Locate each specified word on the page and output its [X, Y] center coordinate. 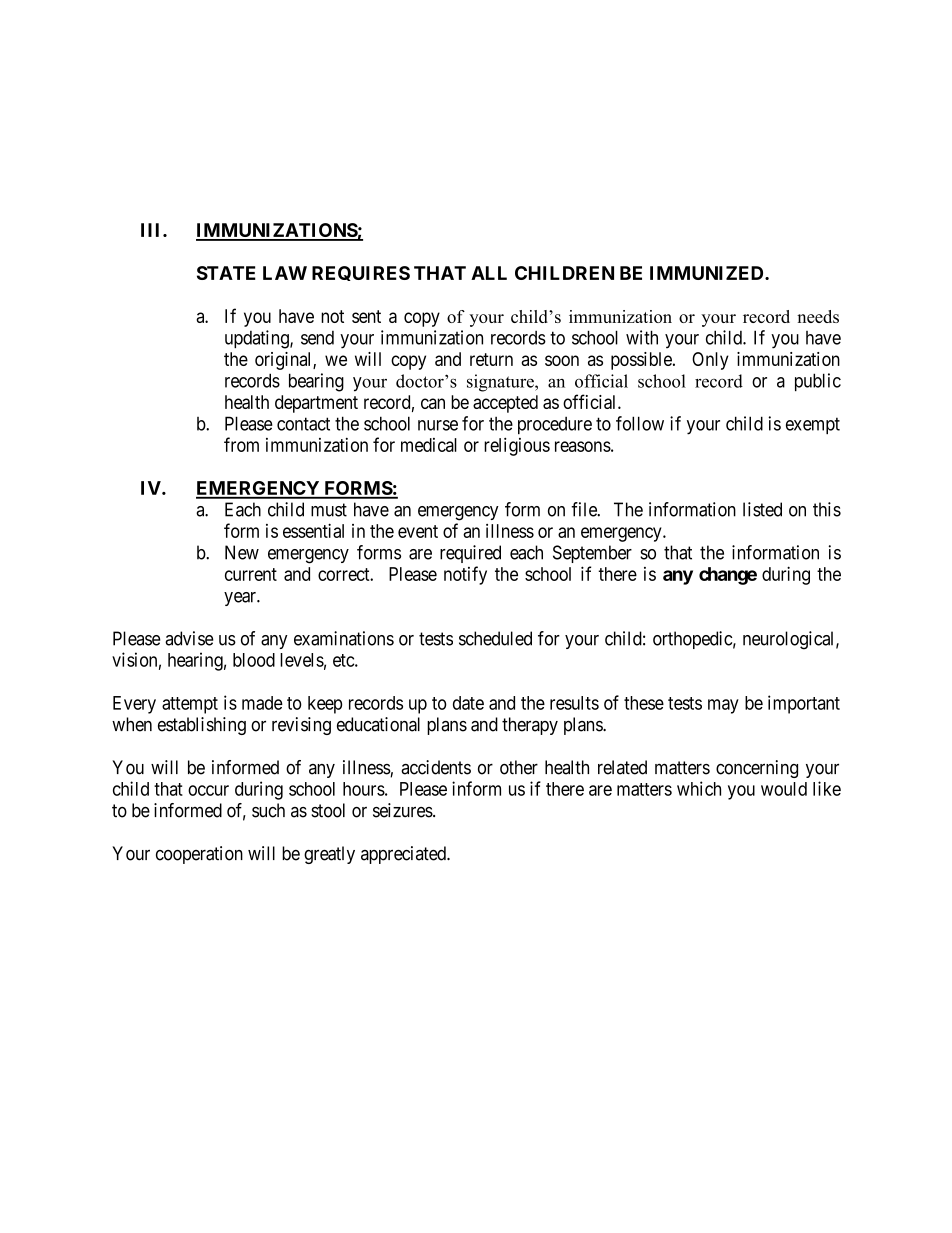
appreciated [404, 855]
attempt [190, 705]
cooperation [199, 855]
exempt [813, 425]
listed [762, 509]
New [242, 552]
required [470, 554]
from [241, 444]
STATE [226, 273]
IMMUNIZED [708, 273]
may [723, 706]
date [468, 703]
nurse [438, 425]
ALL [489, 273]
